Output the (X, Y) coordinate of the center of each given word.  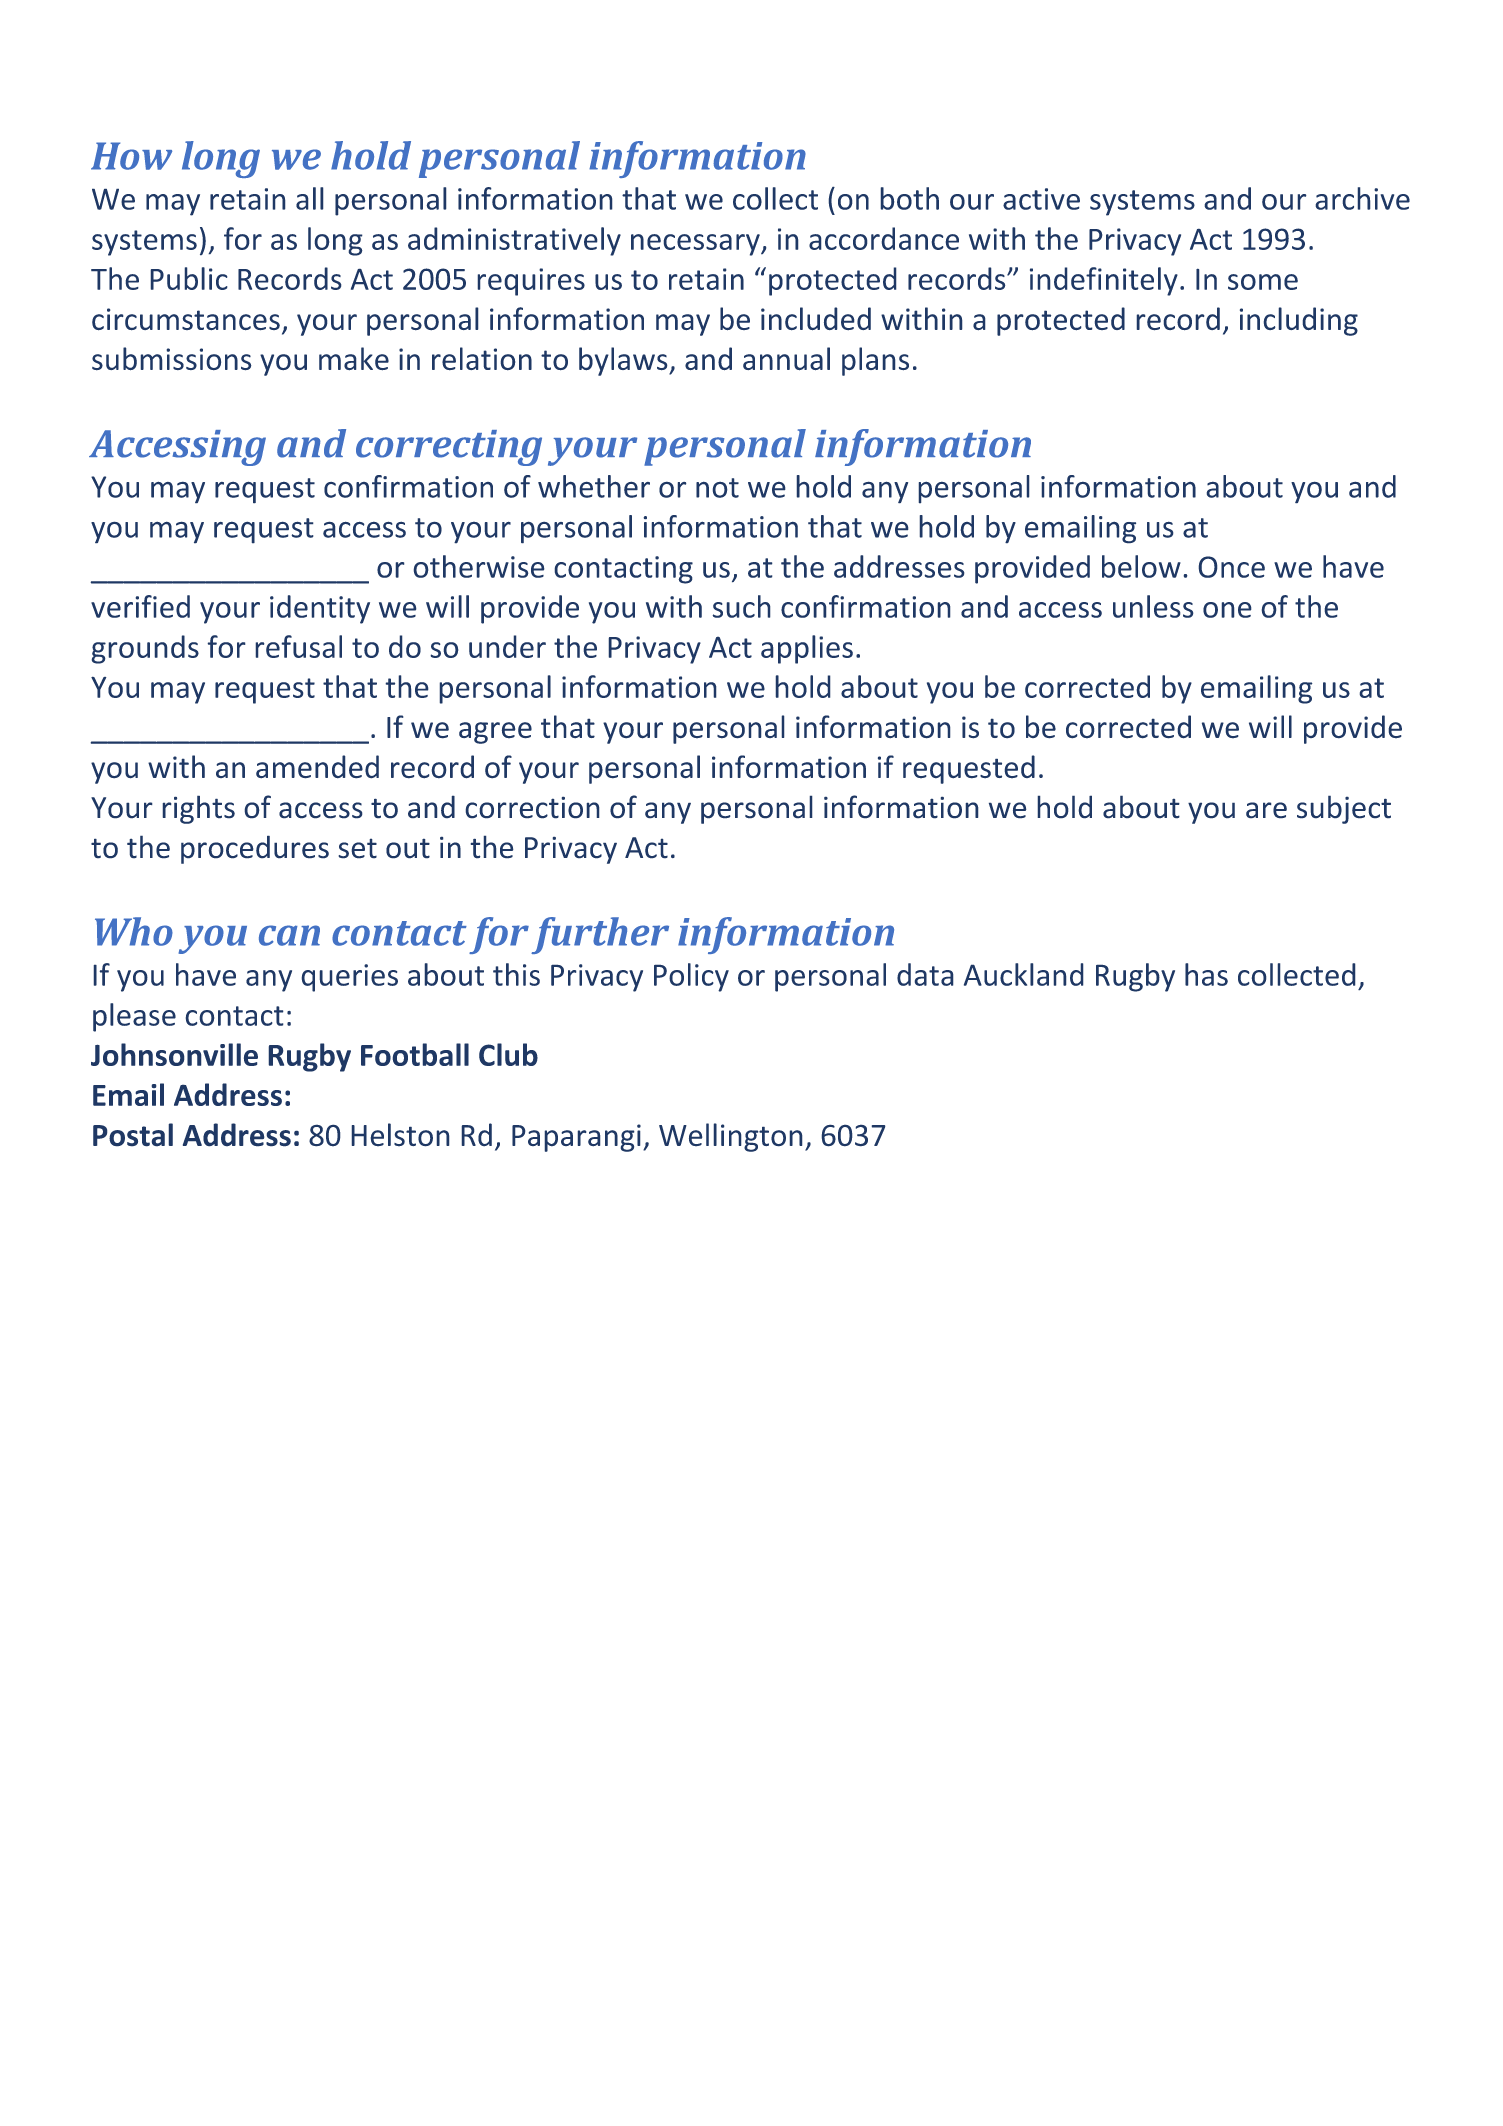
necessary (696, 245)
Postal (133, 1135)
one (1227, 610)
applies (807, 649)
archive (1362, 198)
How (131, 156)
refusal (298, 646)
